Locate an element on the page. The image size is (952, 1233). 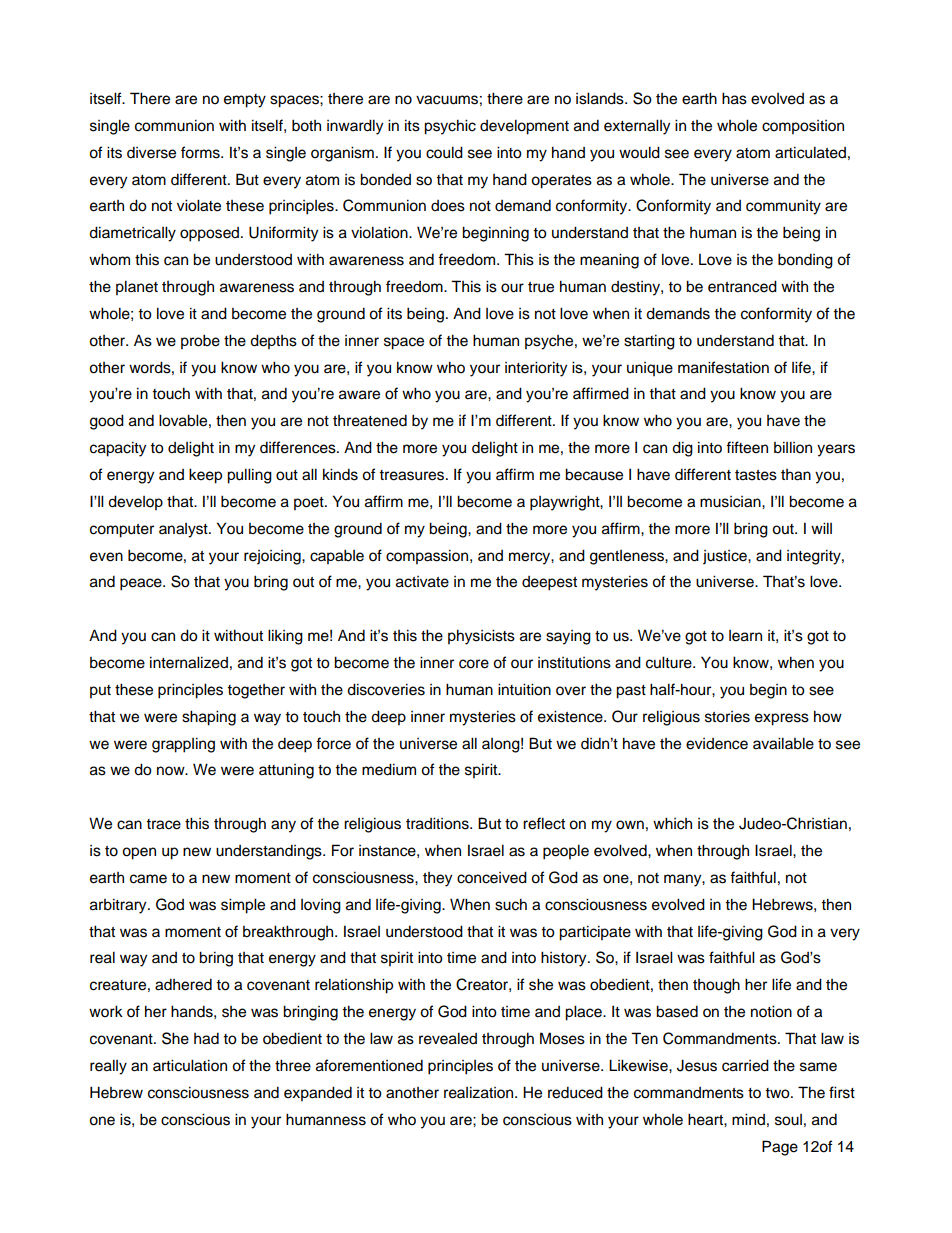
interiority is located at coordinates (536, 369).
